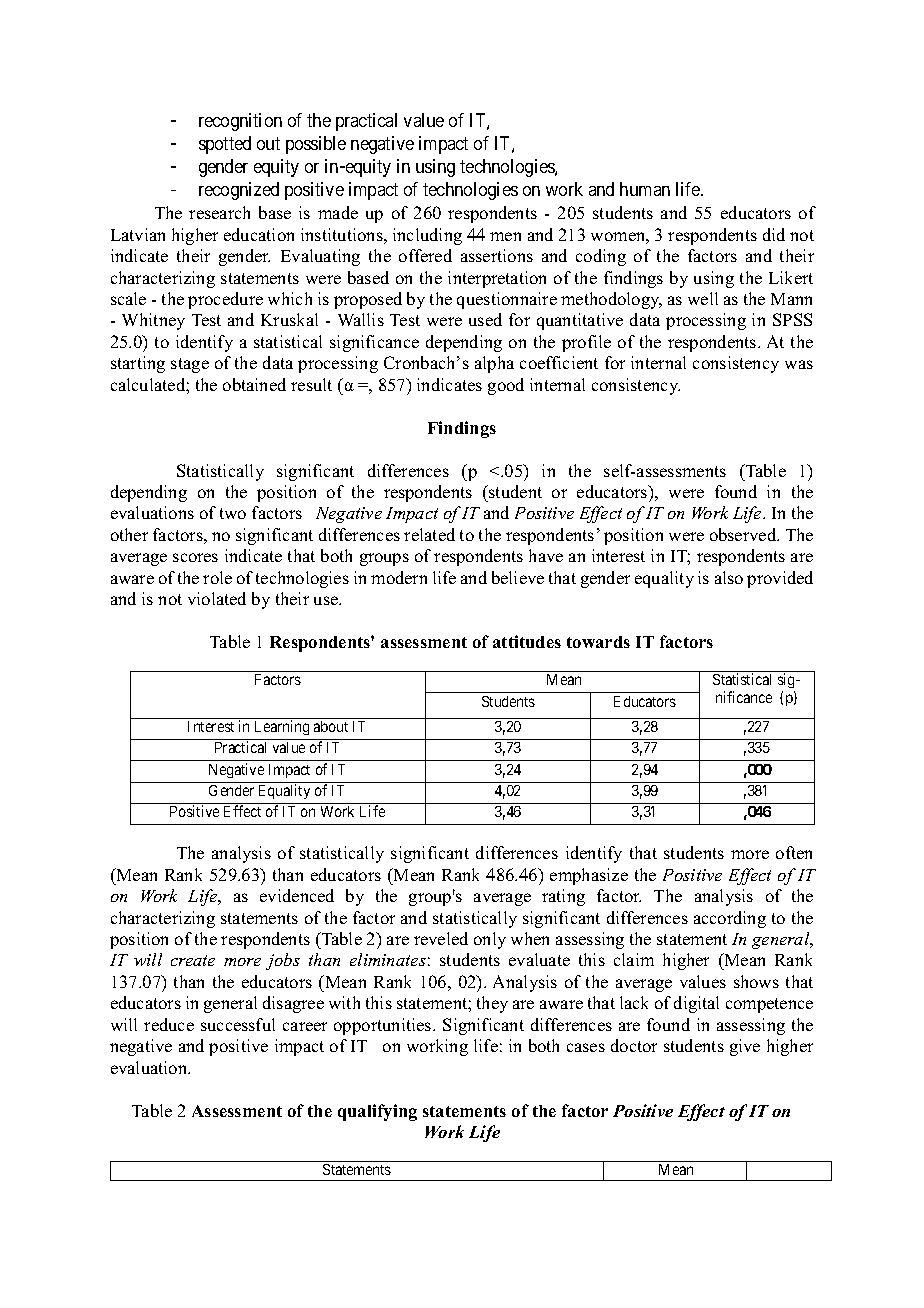  What do you see at coordinates (645, 189) in the image?
I see `human` at bounding box center [645, 189].
